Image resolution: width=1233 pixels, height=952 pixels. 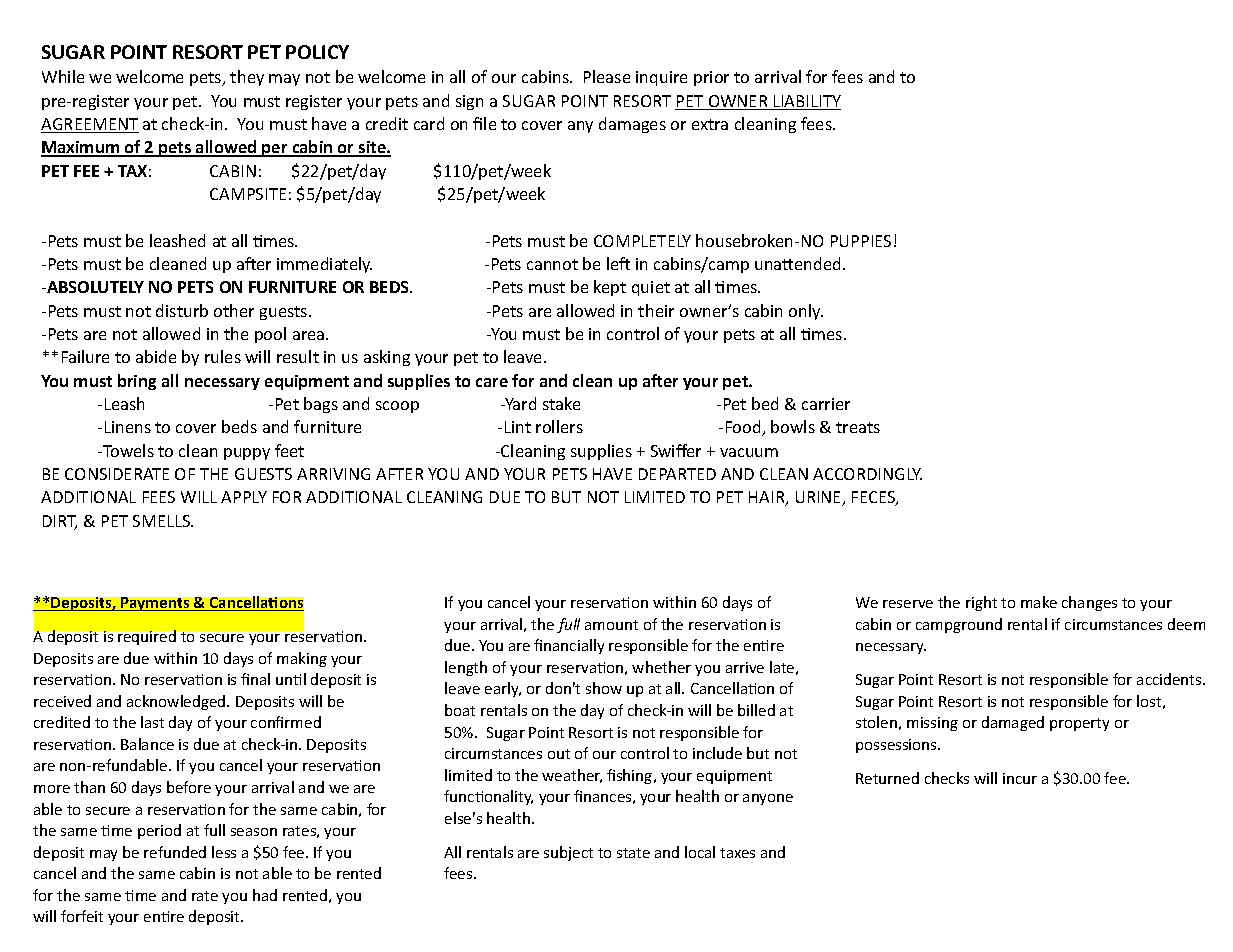 I want to click on PUPPIES, so click(x=861, y=241).
